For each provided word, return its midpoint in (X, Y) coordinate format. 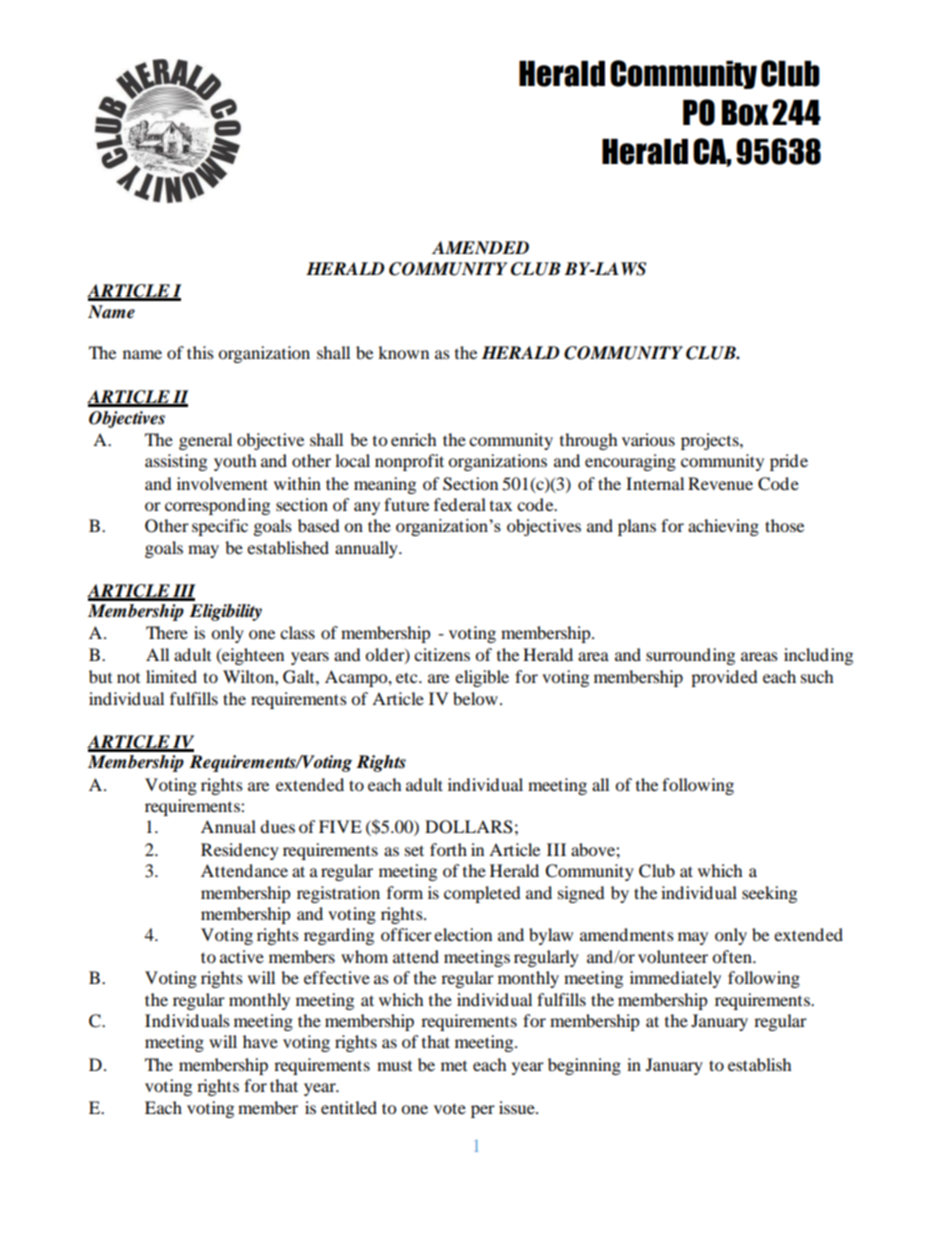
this (200, 352)
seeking (769, 894)
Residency (240, 851)
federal (460, 504)
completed (482, 894)
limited (171, 676)
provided (724, 678)
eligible (482, 678)
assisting (176, 462)
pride (789, 462)
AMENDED (480, 247)
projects (711, 441)
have (260, 1041)
